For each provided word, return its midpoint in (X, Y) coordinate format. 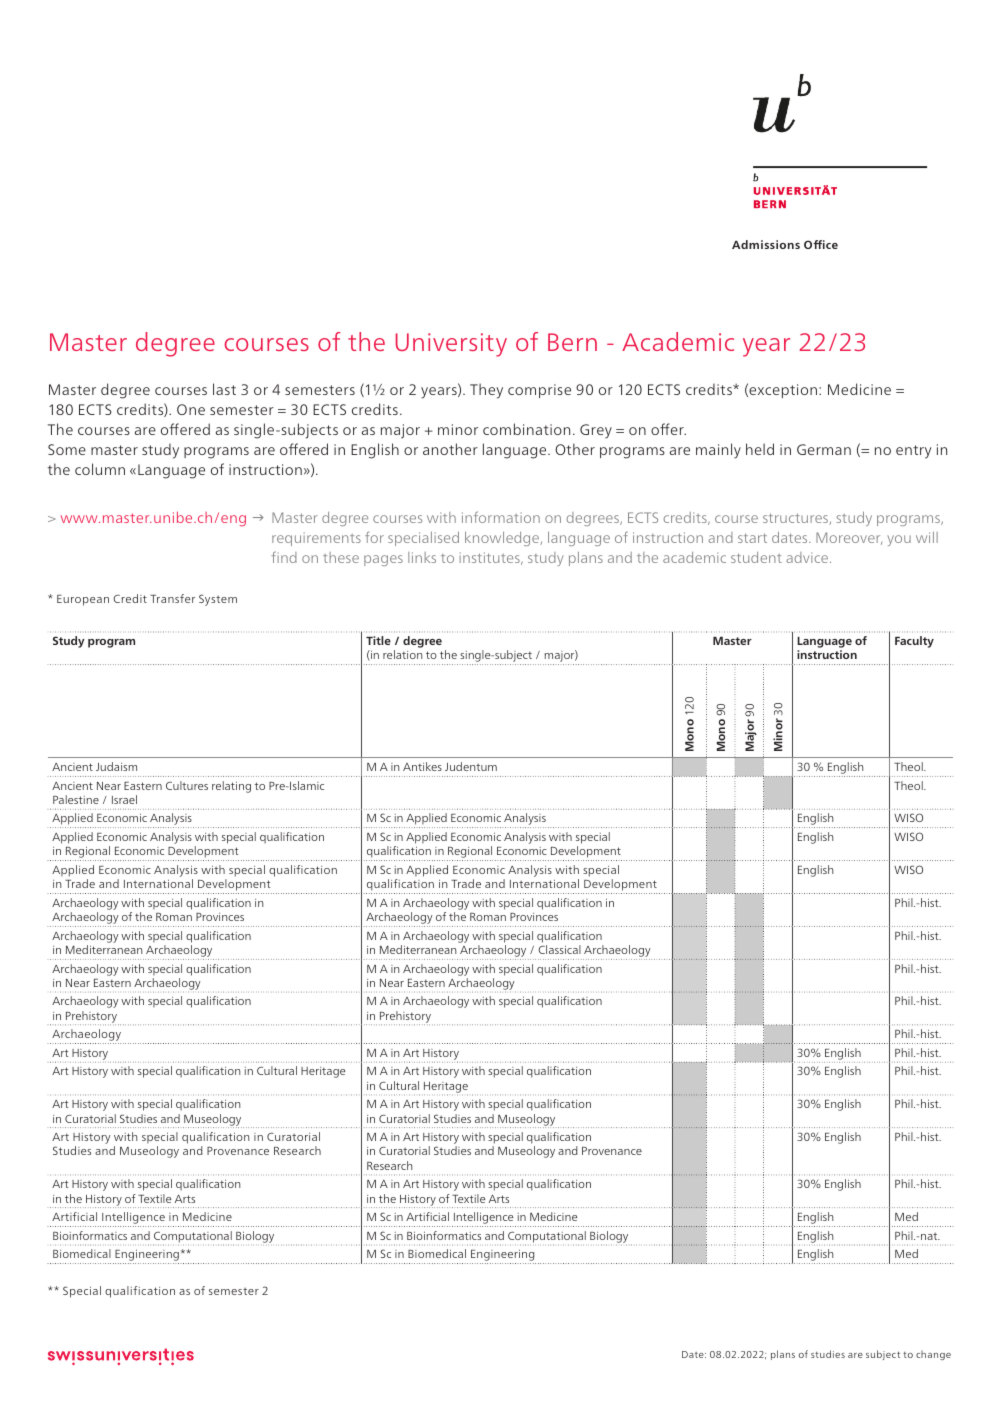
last (224, 389)
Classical (559, 949)
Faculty (914, 642)
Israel (124, 799)
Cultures (187, 785)
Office (821, 244)
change (933, 1355)
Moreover (849, 538)
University (451, 345)
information (501, 517)
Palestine (76, 799)
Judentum (471, 766)
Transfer (172, 598)
